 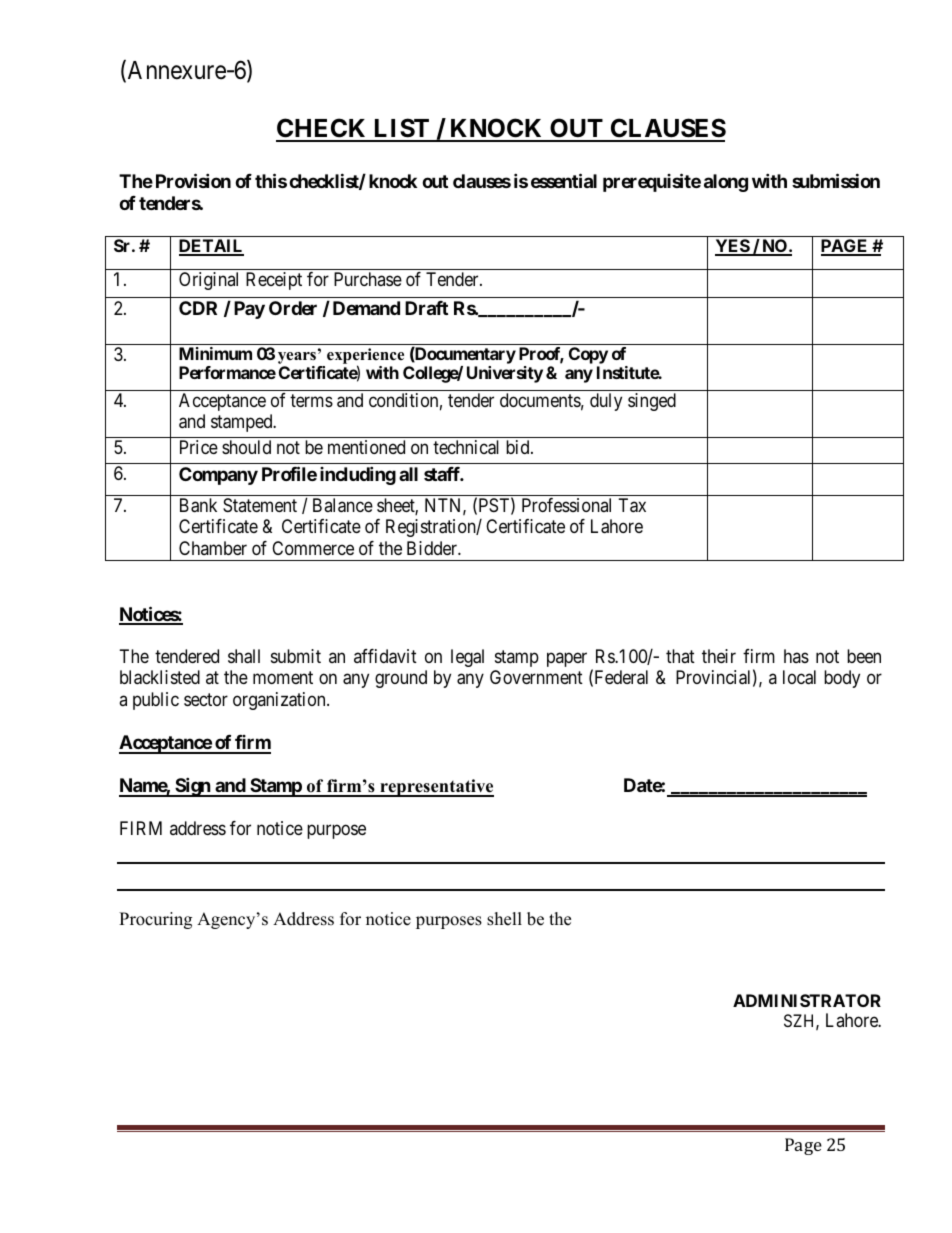 What do you see at coordinates (652, 402) in the screenshot?
I see `singed` at bounding box center [652, 402].
